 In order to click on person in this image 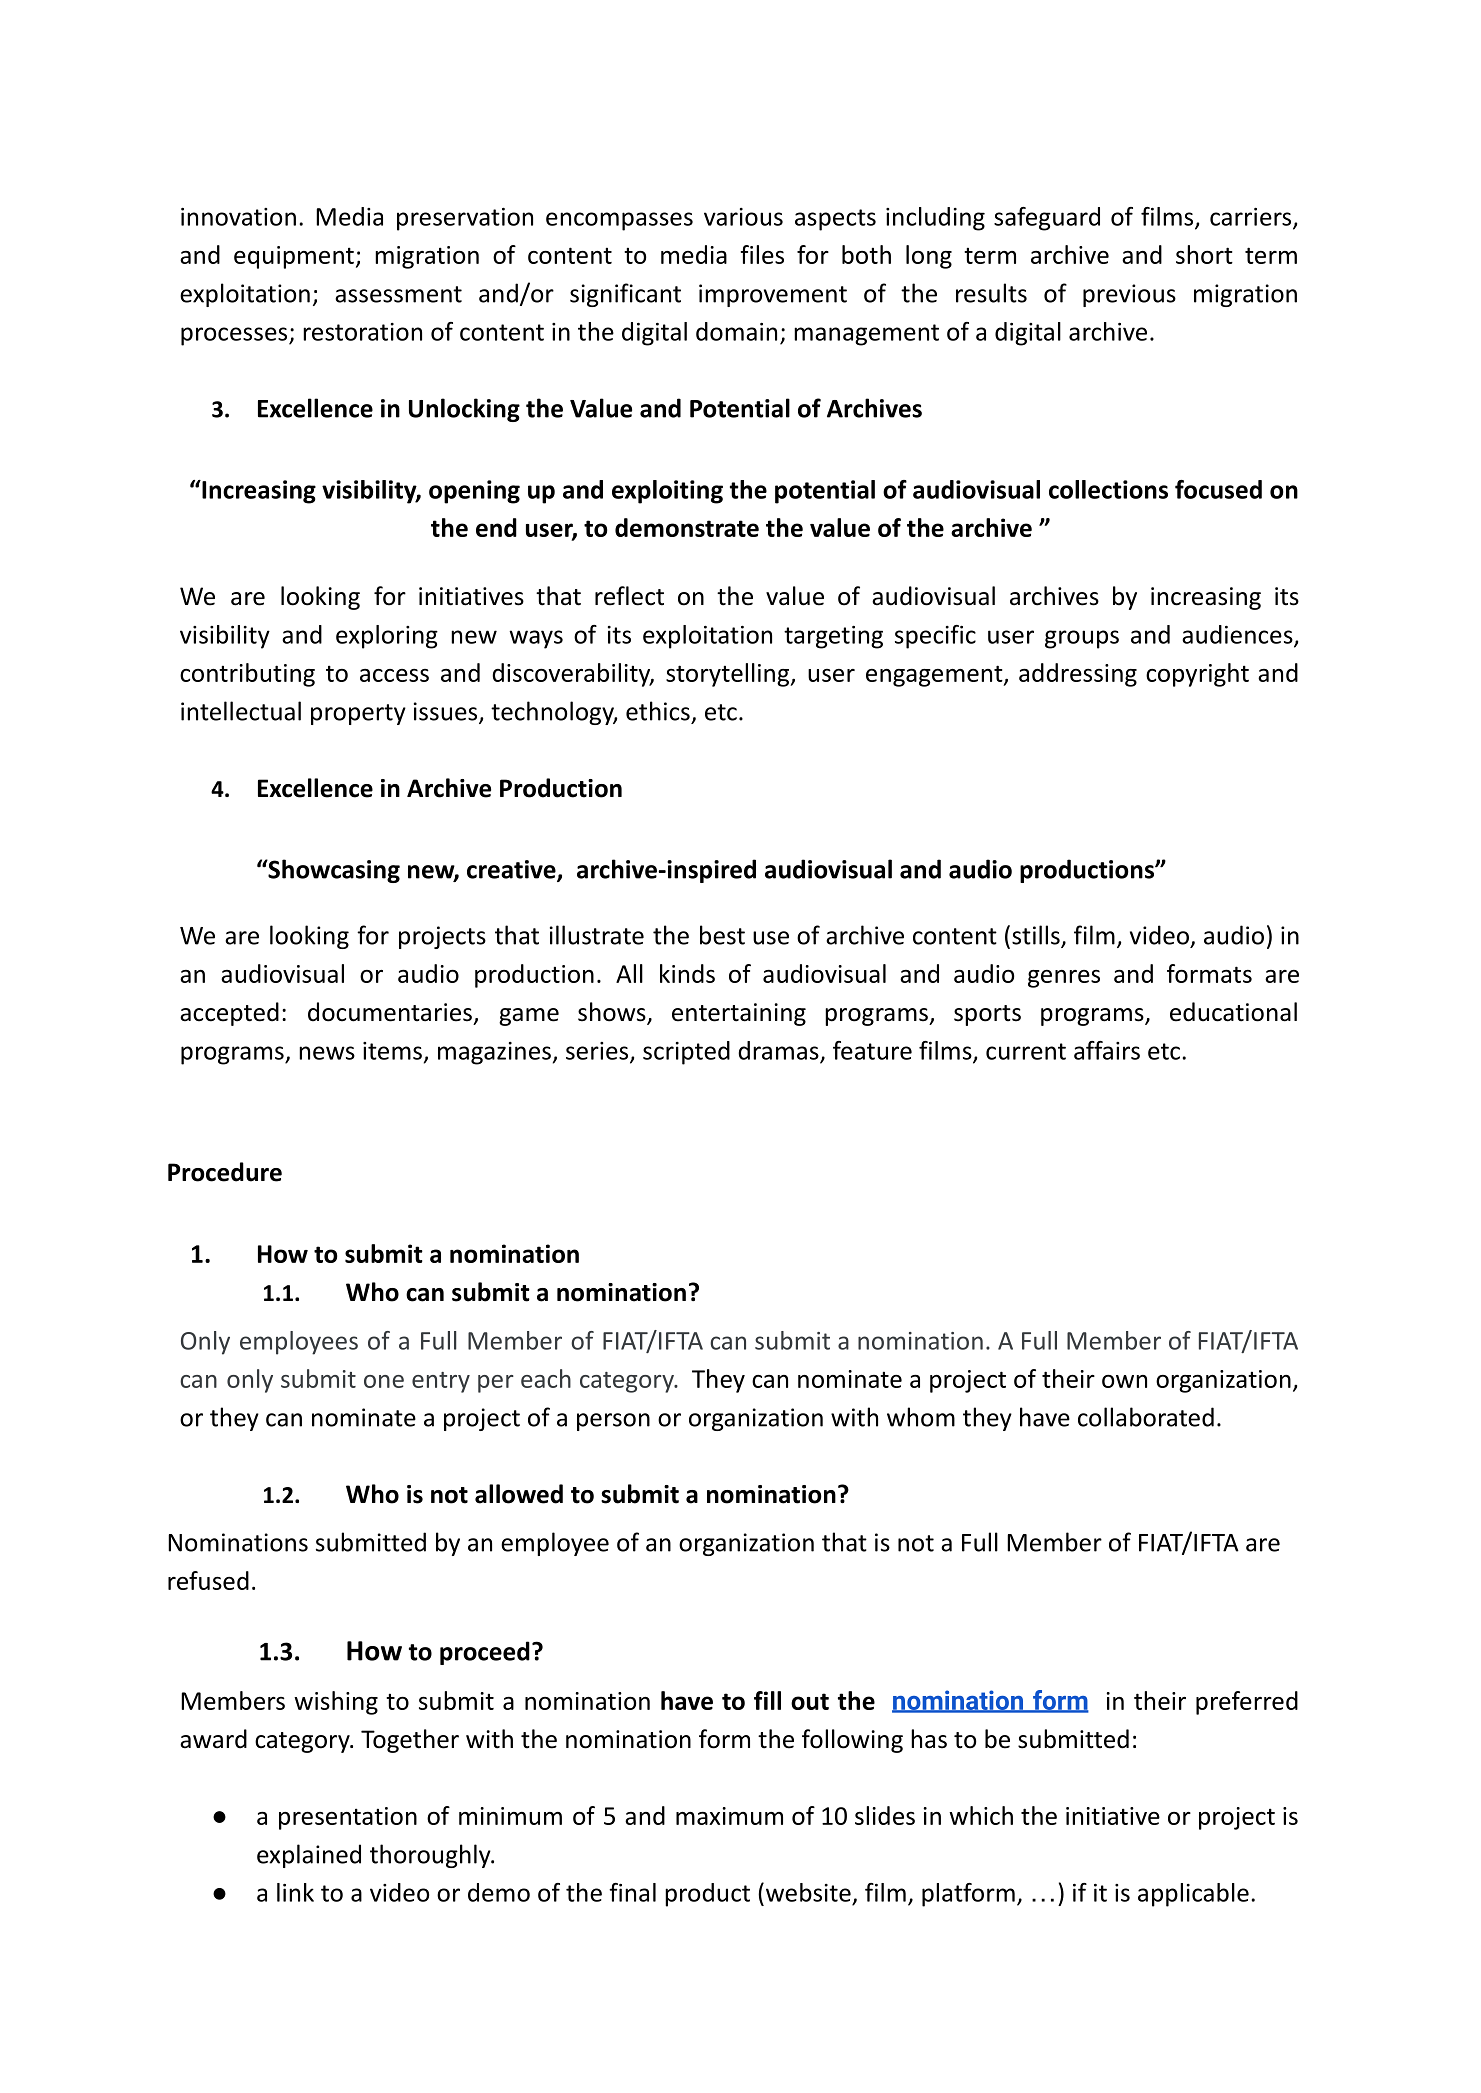, I will do `click(613, 1422)`.
